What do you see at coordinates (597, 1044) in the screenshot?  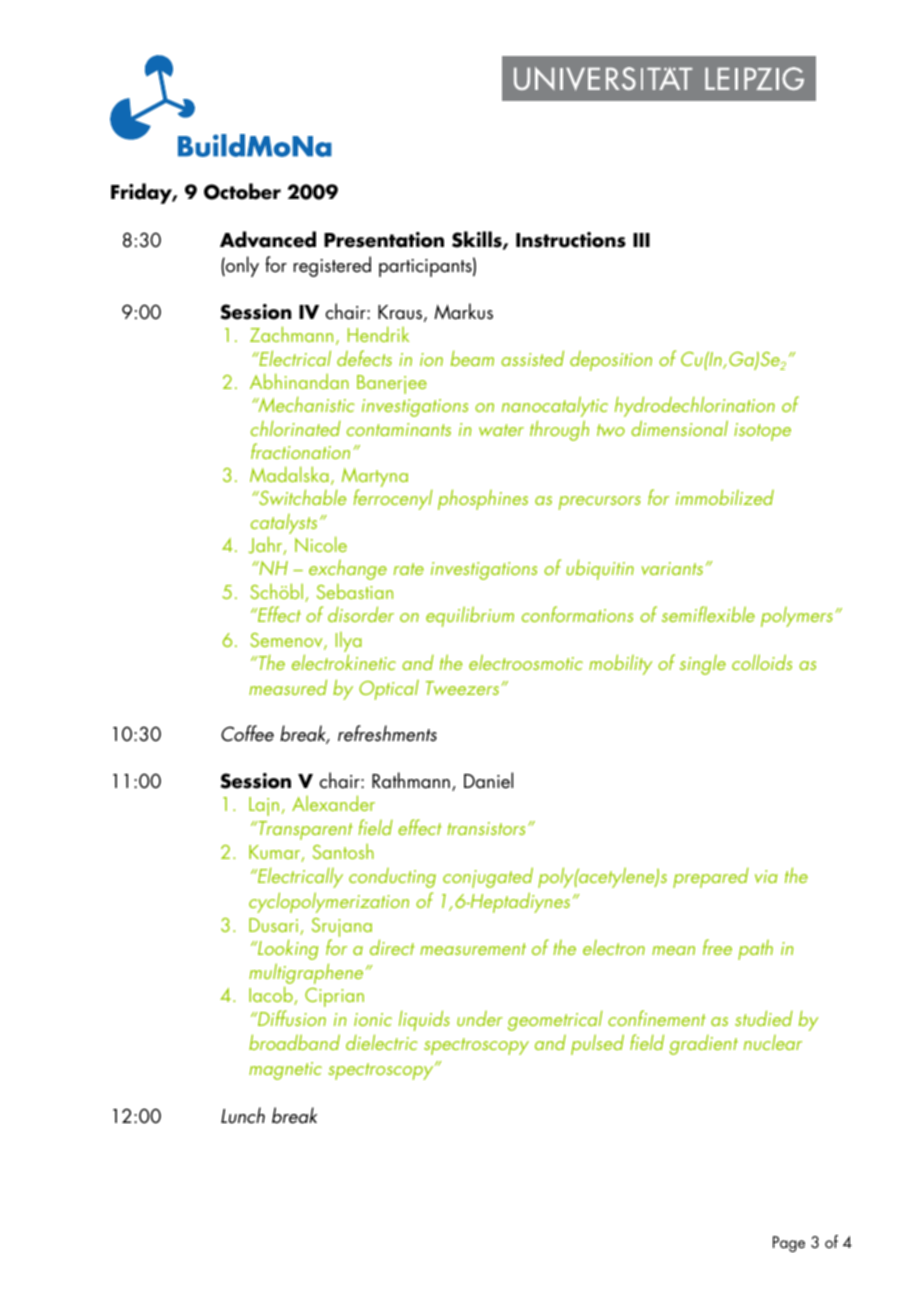 I see `pulsed` at bounding box center [597, 1044].
